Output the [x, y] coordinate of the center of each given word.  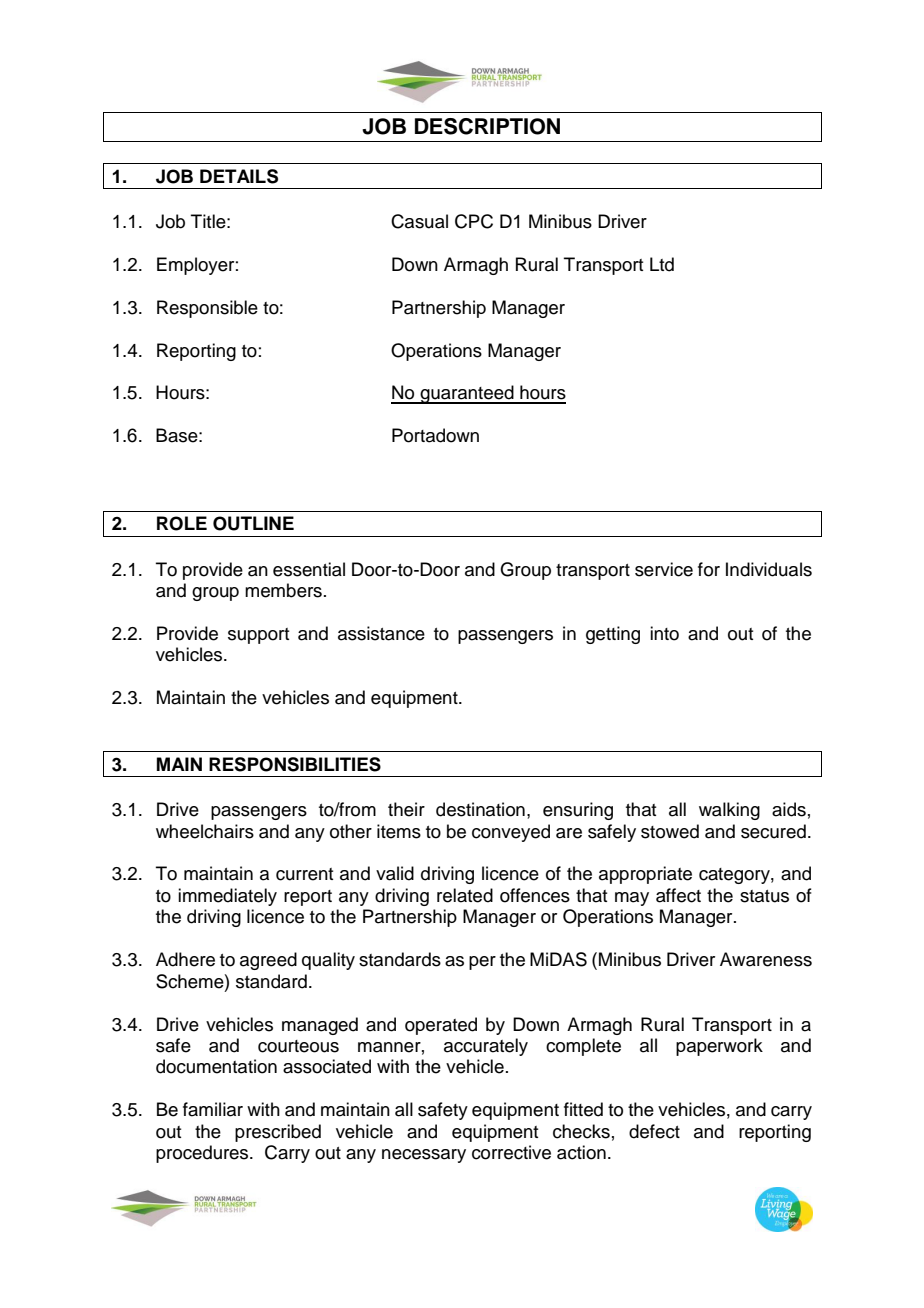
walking [729, 811]
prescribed [278, 1133]
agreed [268, 961]
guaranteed [467, 394]
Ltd [662, 264]
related [465, 895]
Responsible [207, 309]
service [664, 569]
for [709, 569]
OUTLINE [253, 523]
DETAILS [239, 176]
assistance [381, 633]
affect [678, 895]
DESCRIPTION [487, 126]
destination [480, 809]
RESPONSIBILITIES [295, 764]
